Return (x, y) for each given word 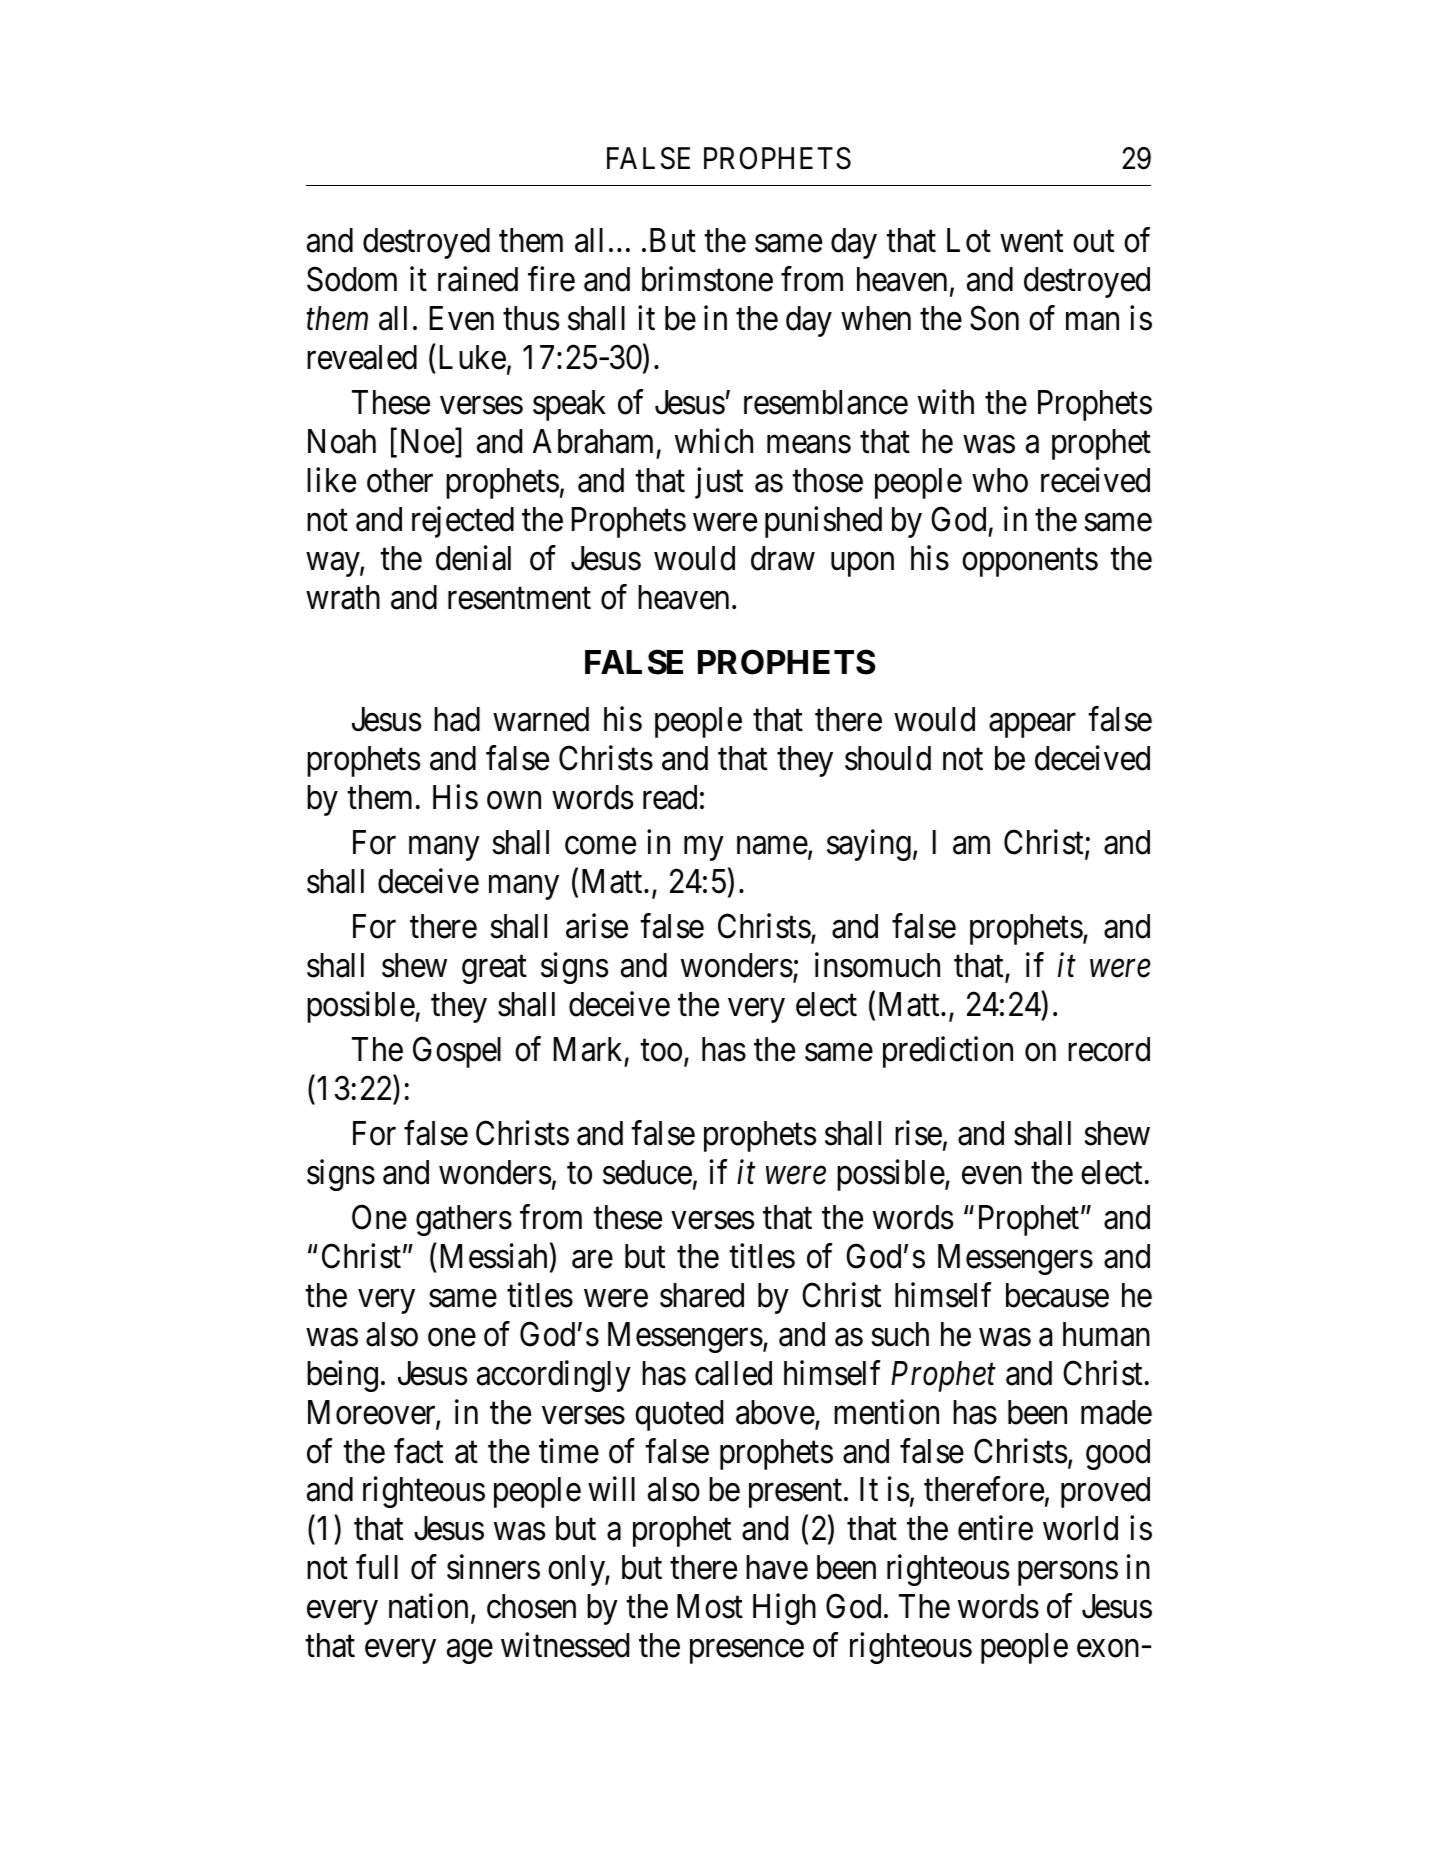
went (1031, 242)
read (670, 797)
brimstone (707, 279)
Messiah (494, 1256)
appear (1032, 726)
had (457, 719)
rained (478, 279)
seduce (647, 1172)
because (1057, 1295)
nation (428, 1606)
